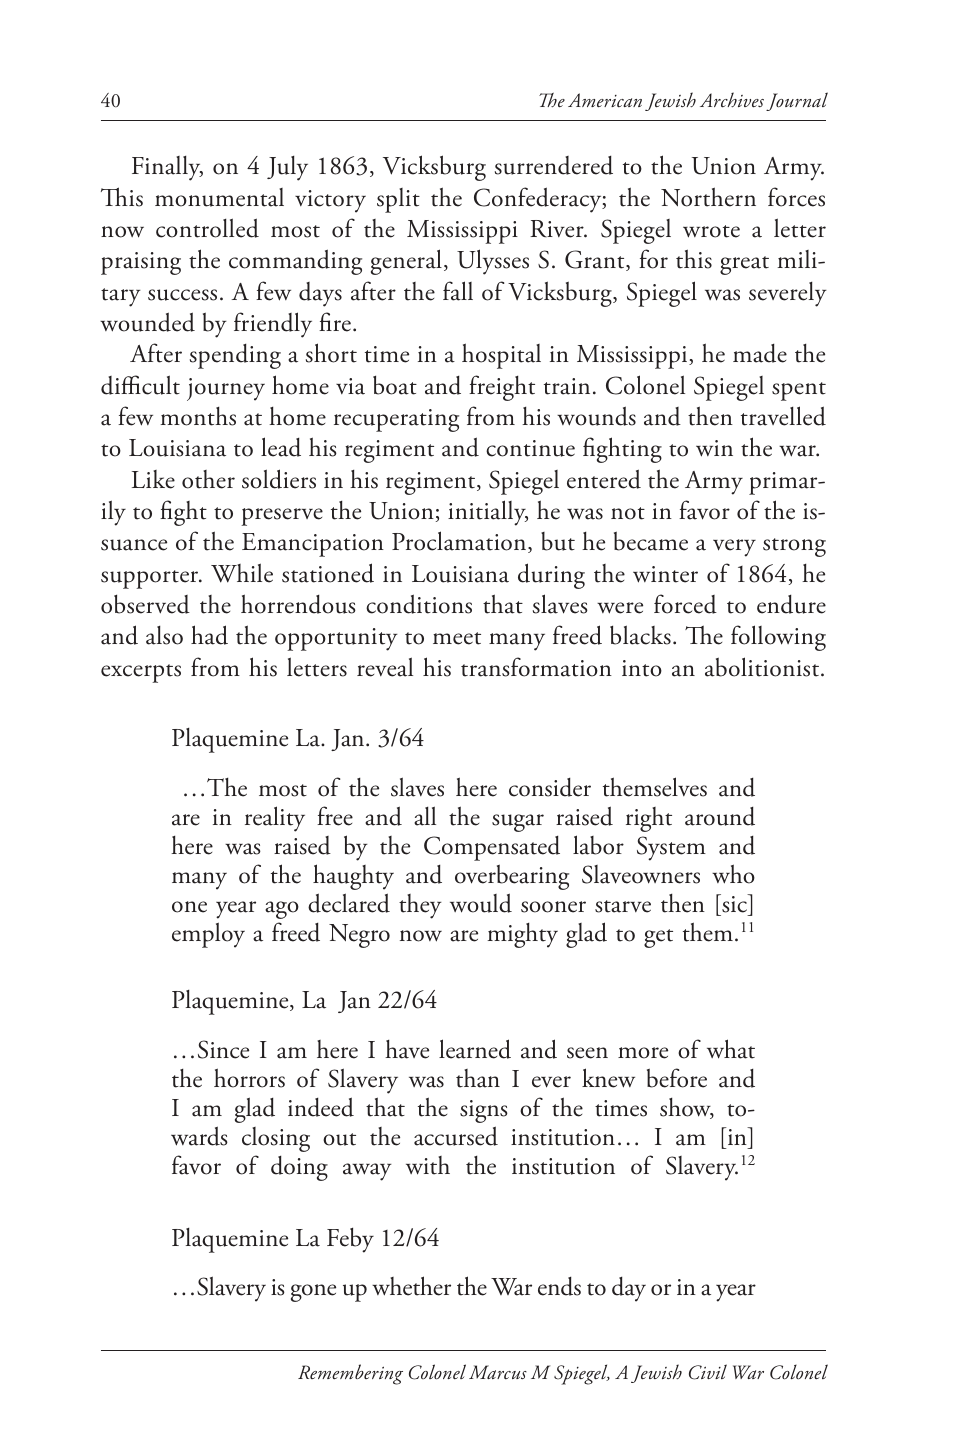  Describe the element at coordinates (275, 819) in the document. I see `reality` at that location.
